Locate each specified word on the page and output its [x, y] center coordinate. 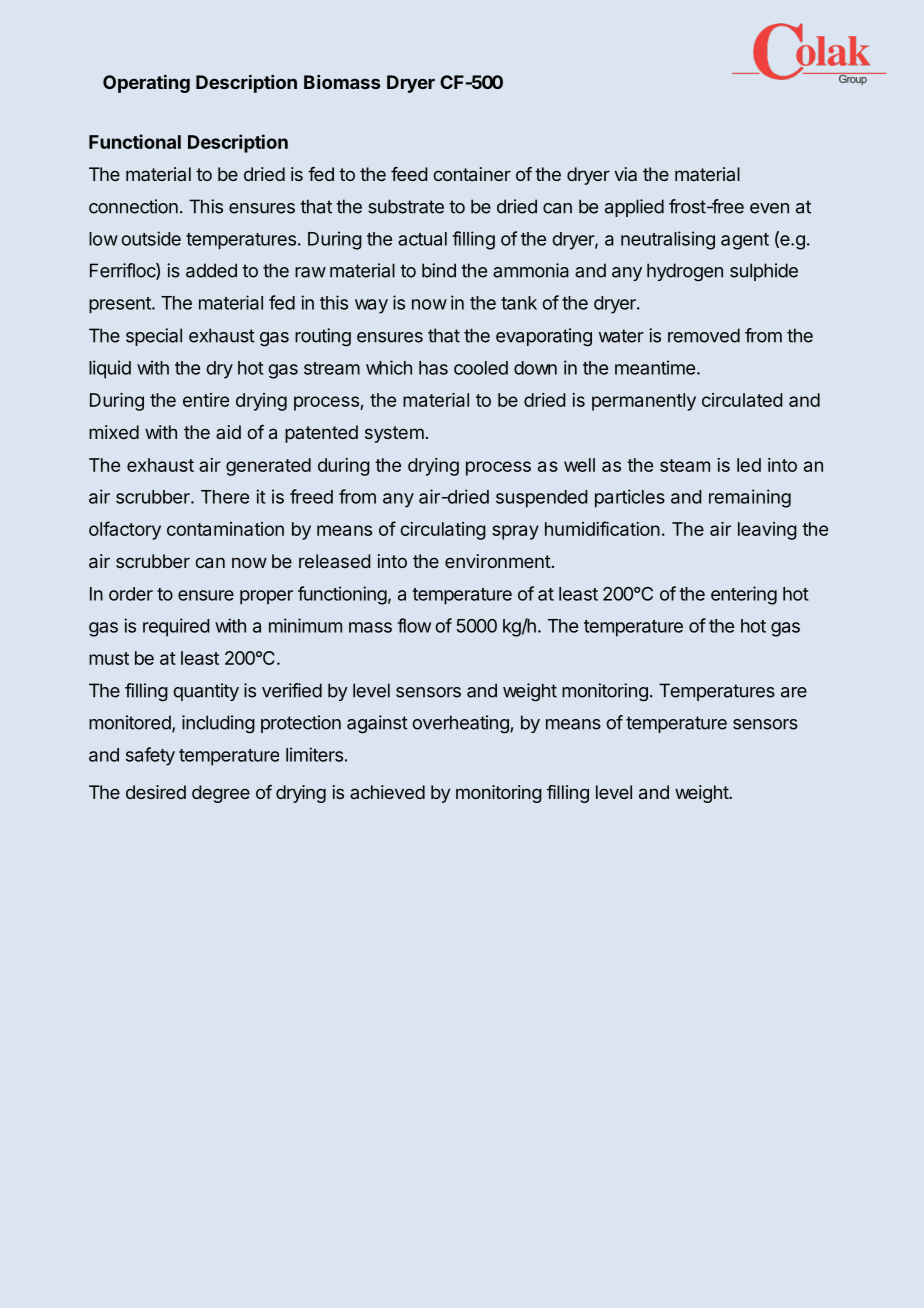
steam [685, 465]
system [394, 434]
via [625, 174]
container [472, 174]
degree [221, 794]
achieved [387, 792]
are [794, 692]
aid [228, 432]
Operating [146, 84]
